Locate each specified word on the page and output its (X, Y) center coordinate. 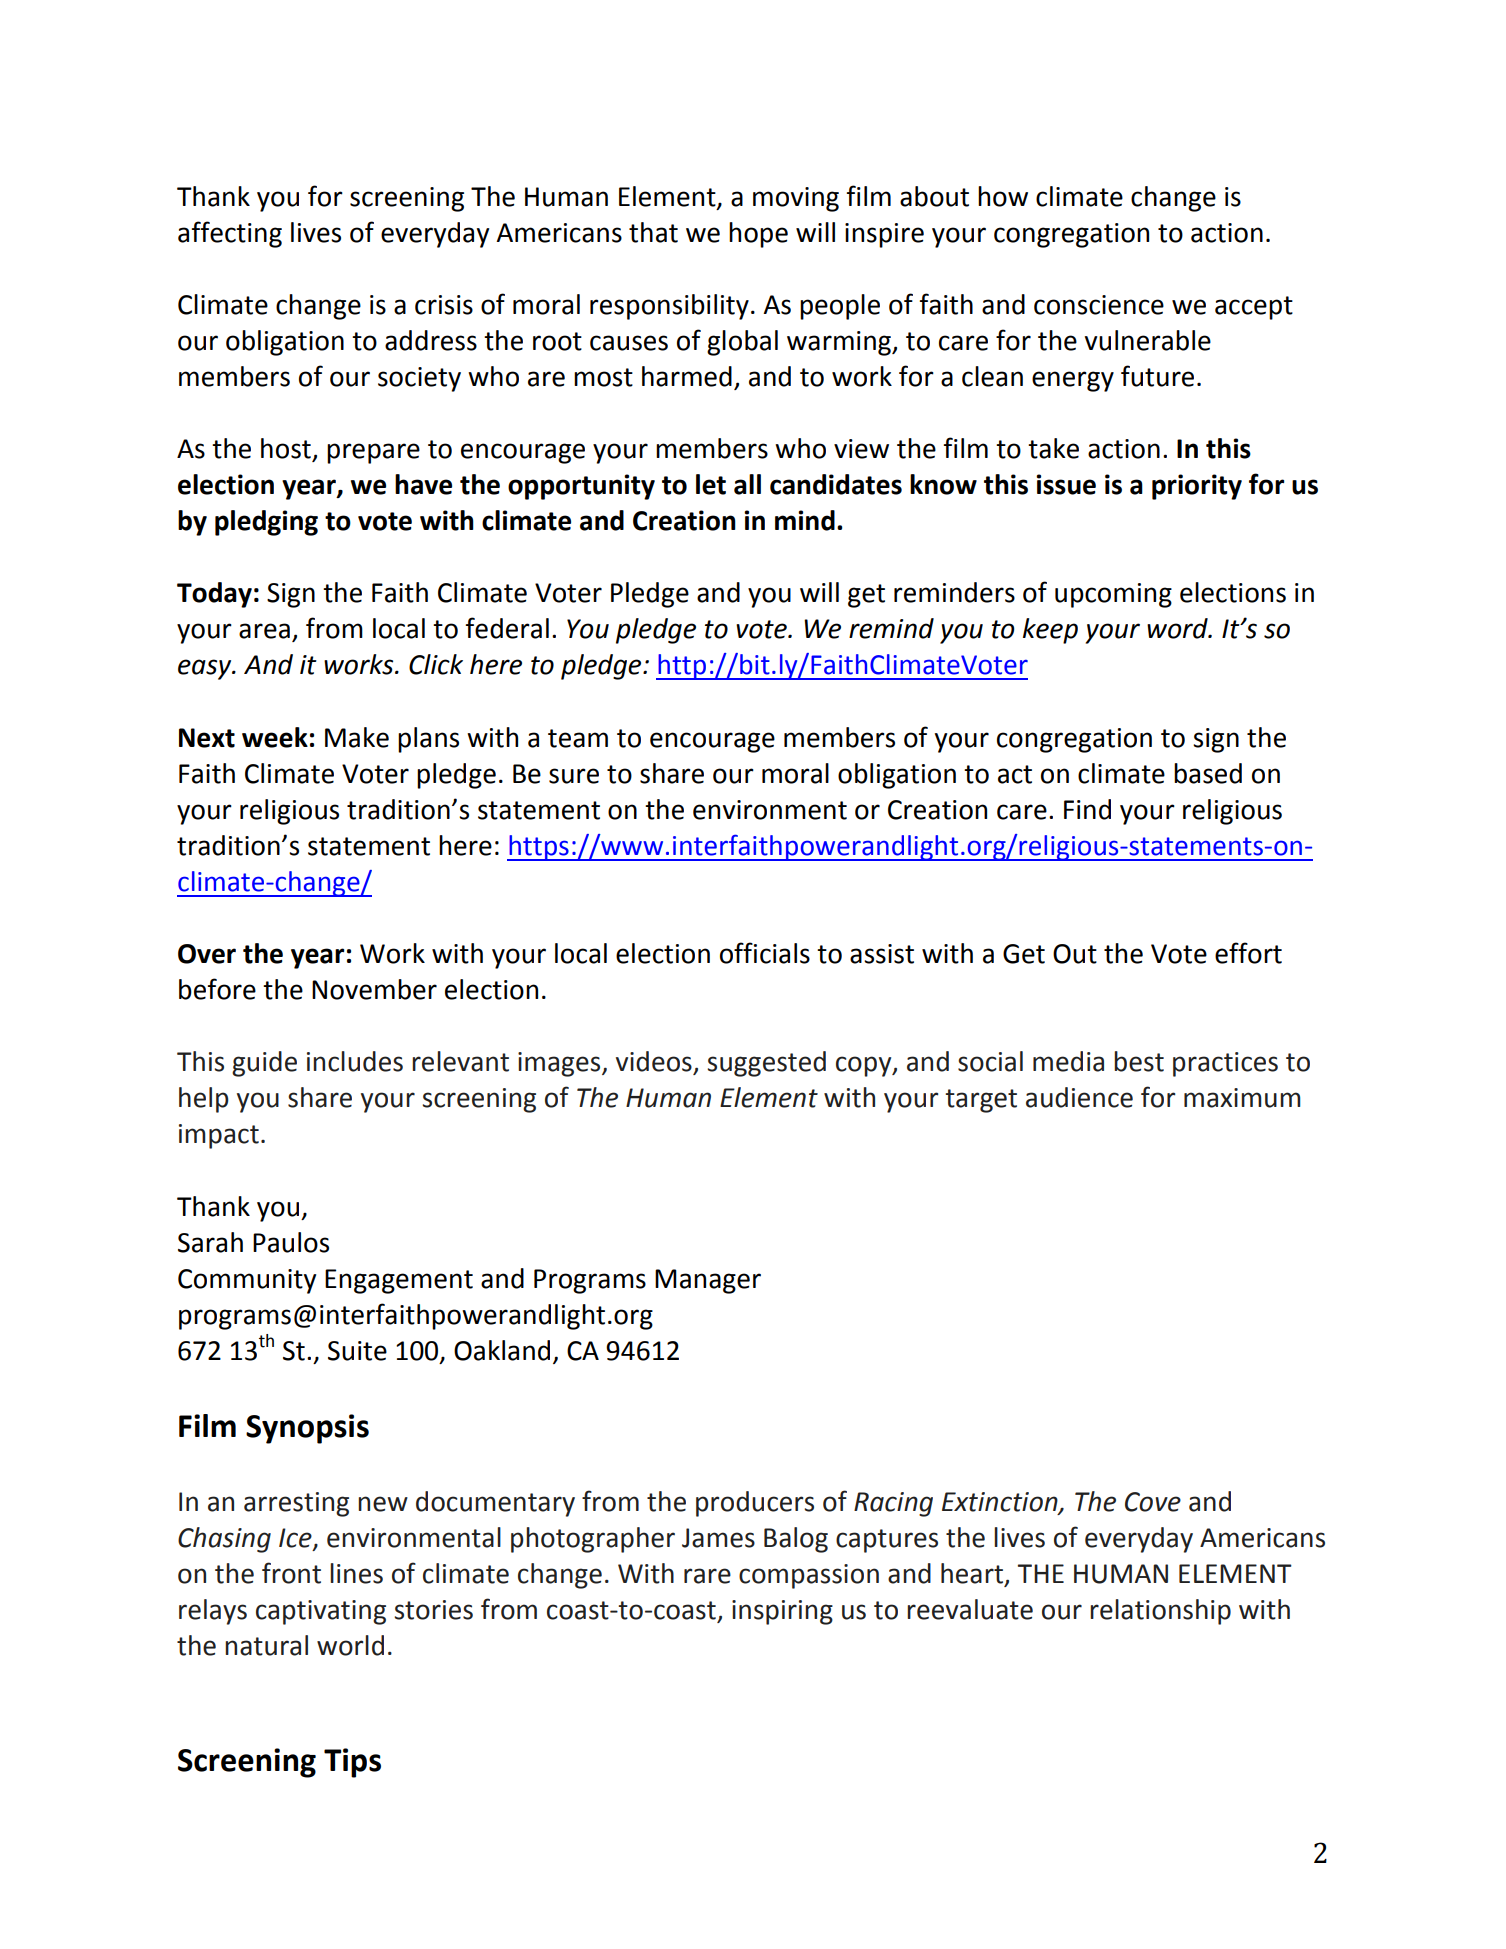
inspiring (782, 1612)
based (1208, 773)
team (578, 738)
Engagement (399, 1281)
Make (357, 737)
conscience (1099, 305)
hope (758, 235)
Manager (708, 1281)
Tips (352, 1763)
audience (1079, 1097)
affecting (230, 234)
